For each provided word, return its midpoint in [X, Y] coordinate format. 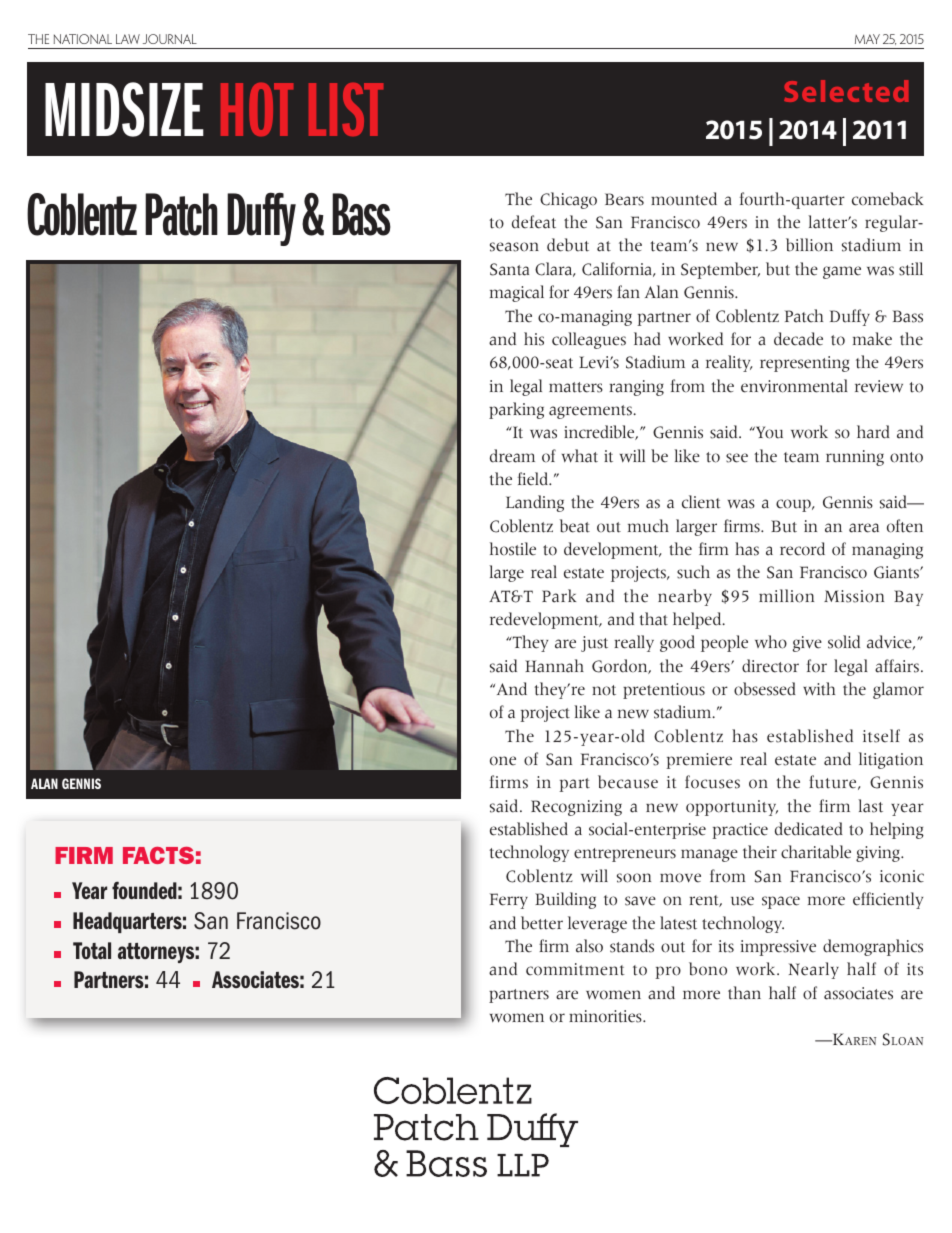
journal [170, 39]
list [346, 109]
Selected [846, 91]
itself [881, 736]
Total [92, 950]
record [802, 549]
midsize [124, 109]
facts [158, 855]
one [503, 761]
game [842, 272]
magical [517, 293]
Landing [535, 503]
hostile [513, 549]
